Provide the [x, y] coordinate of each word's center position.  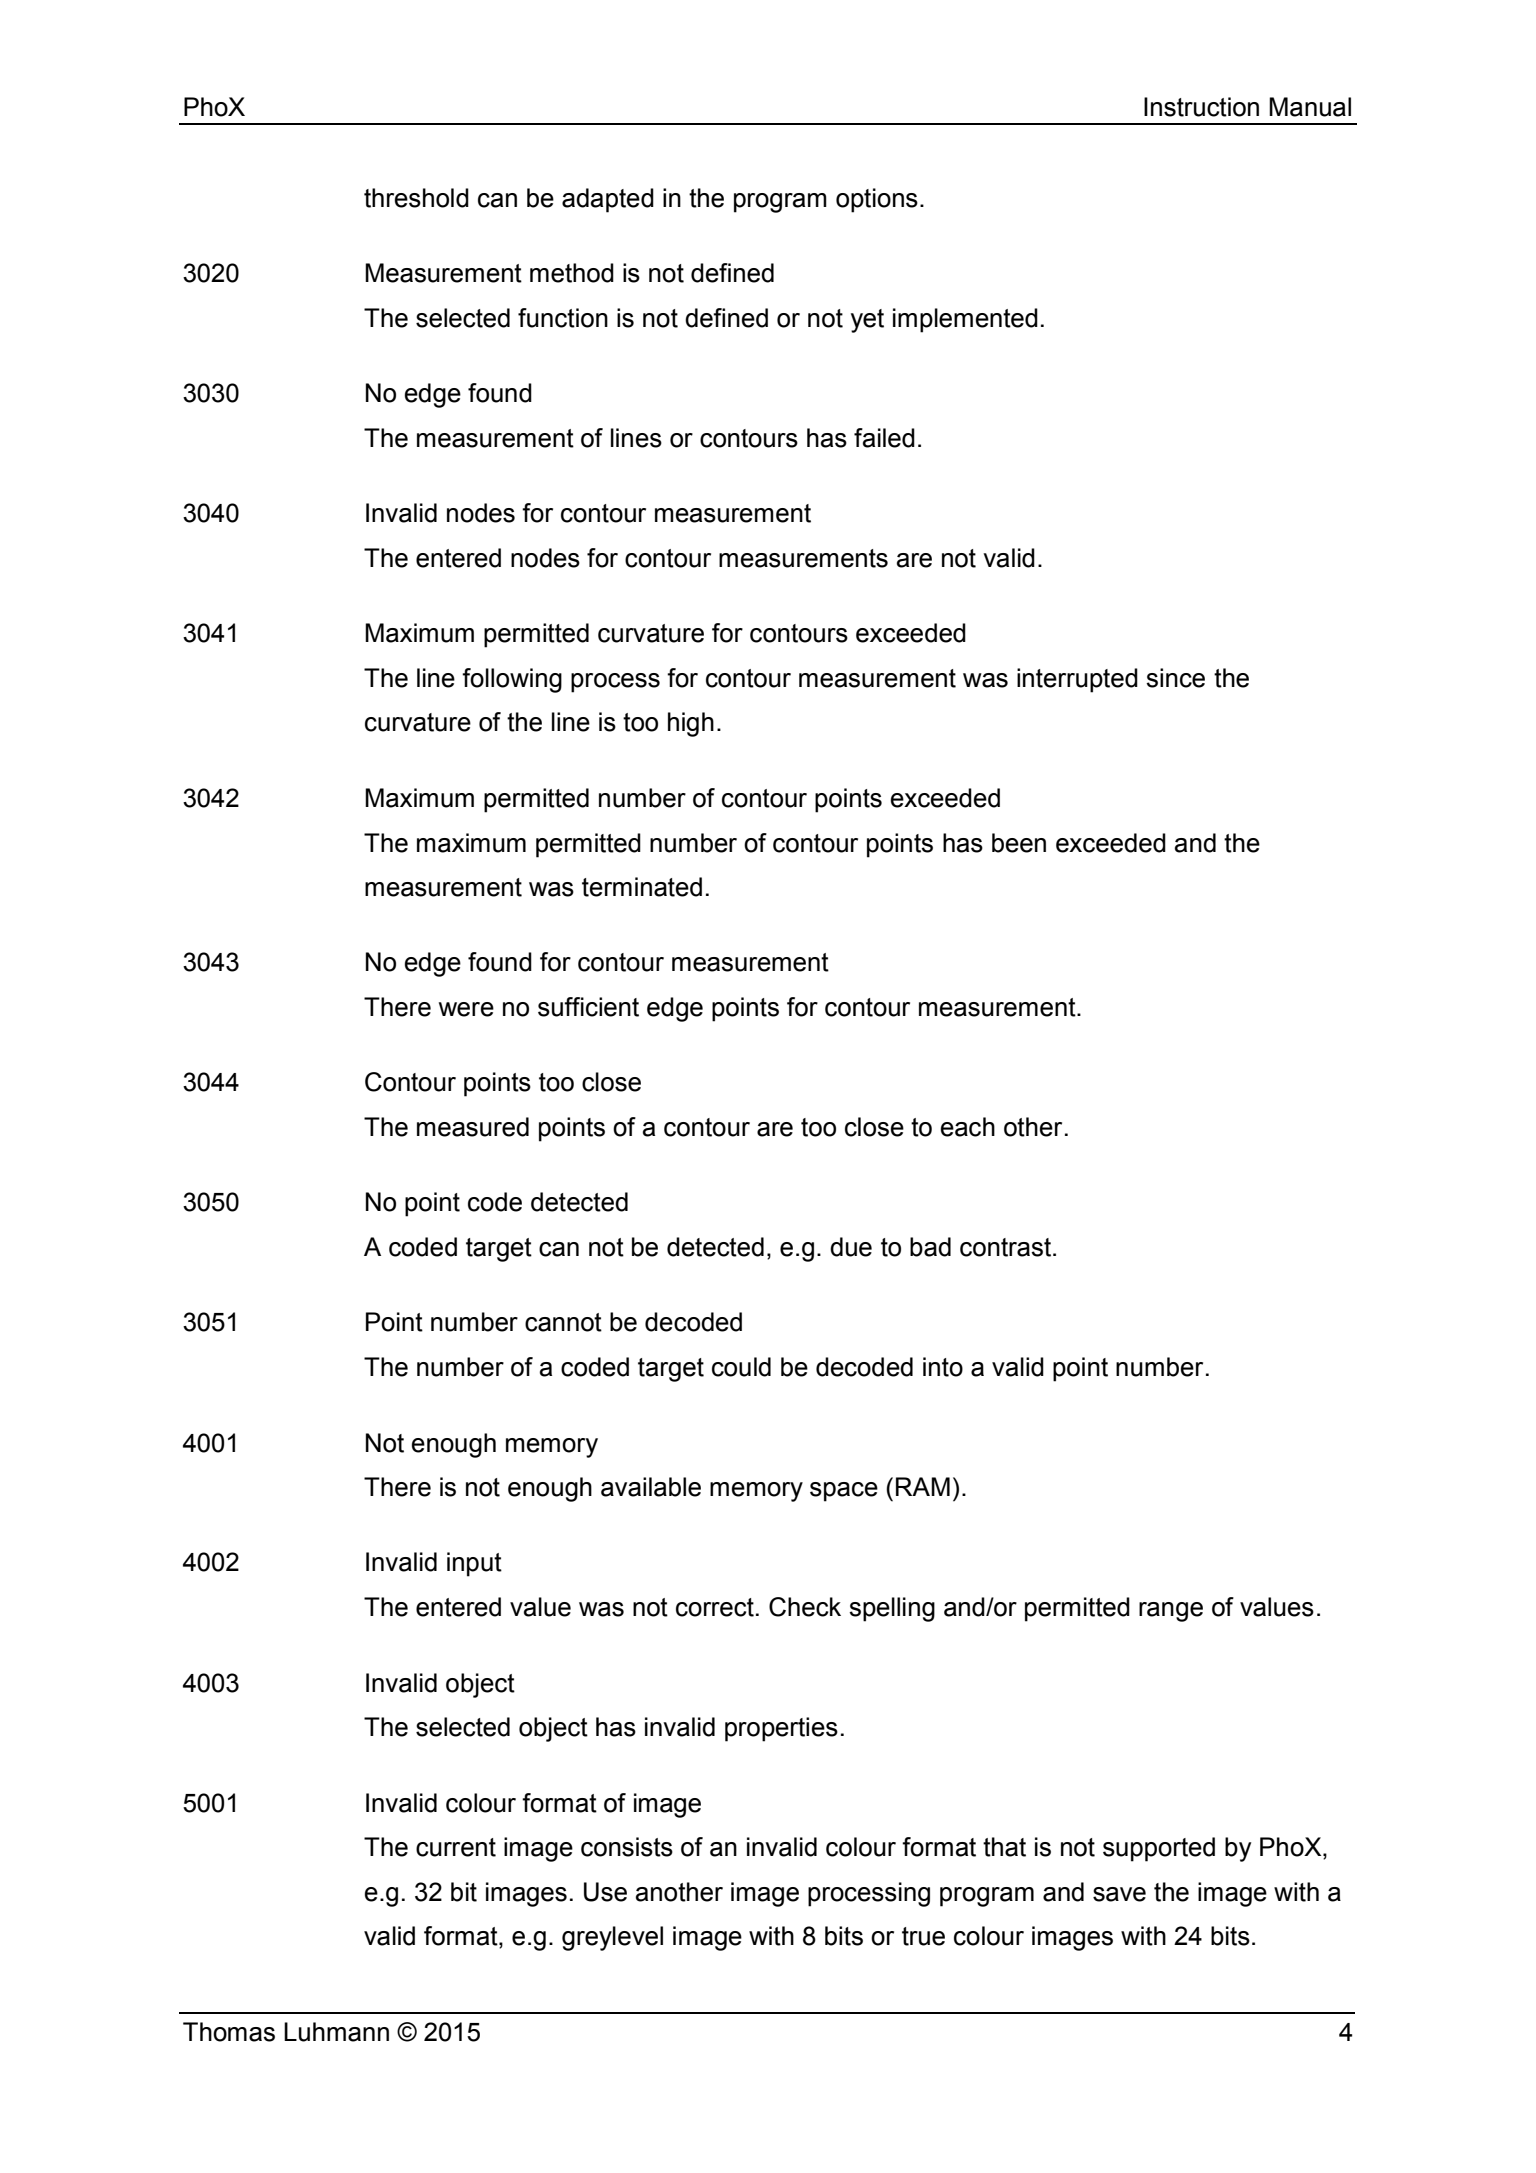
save [1119, 1894]
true [923, 1936]
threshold [416, 198]
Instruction [1201, 107]
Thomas [229, 2032]
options [877, 200]
